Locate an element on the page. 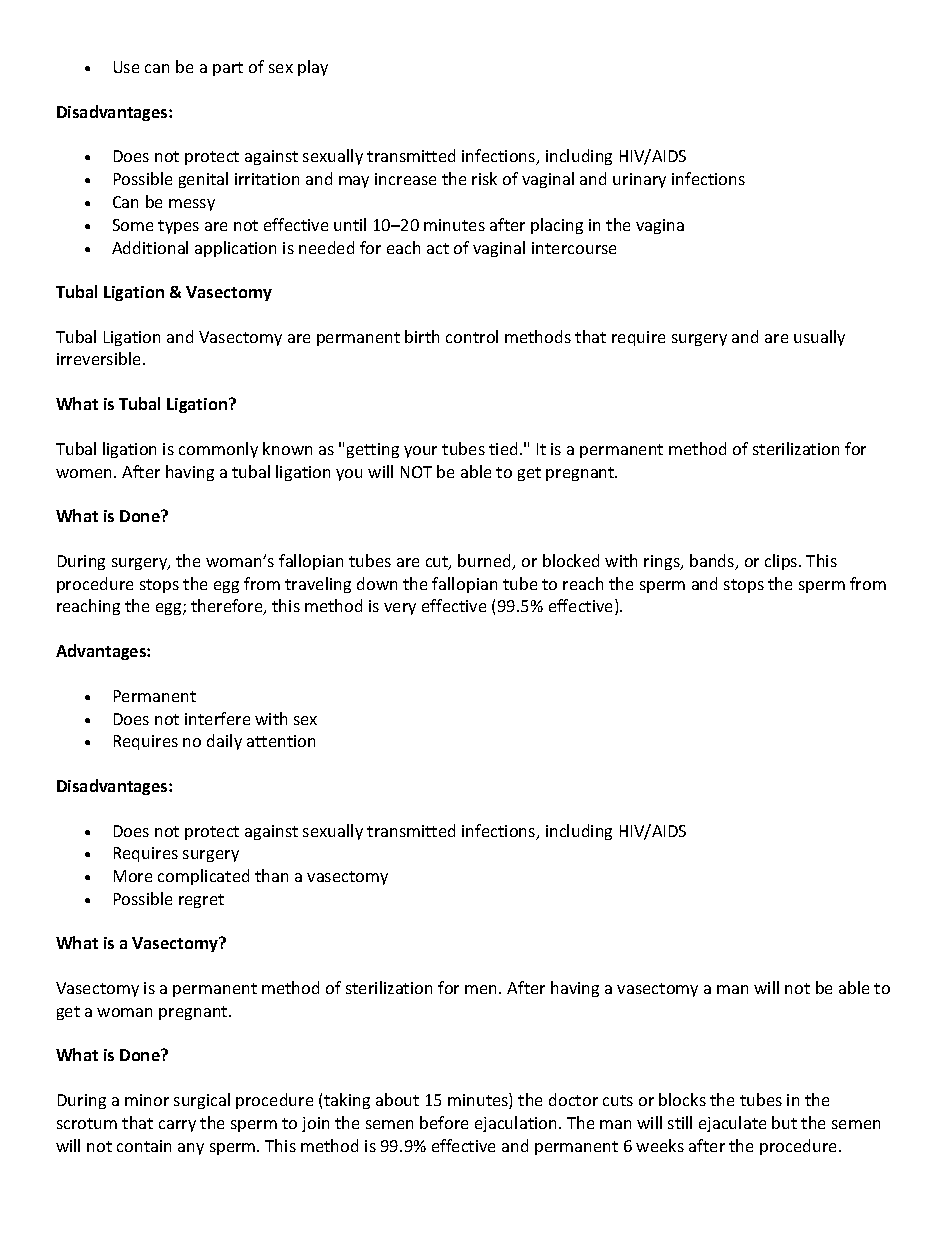  risk is located at coordinates (484, 178).
